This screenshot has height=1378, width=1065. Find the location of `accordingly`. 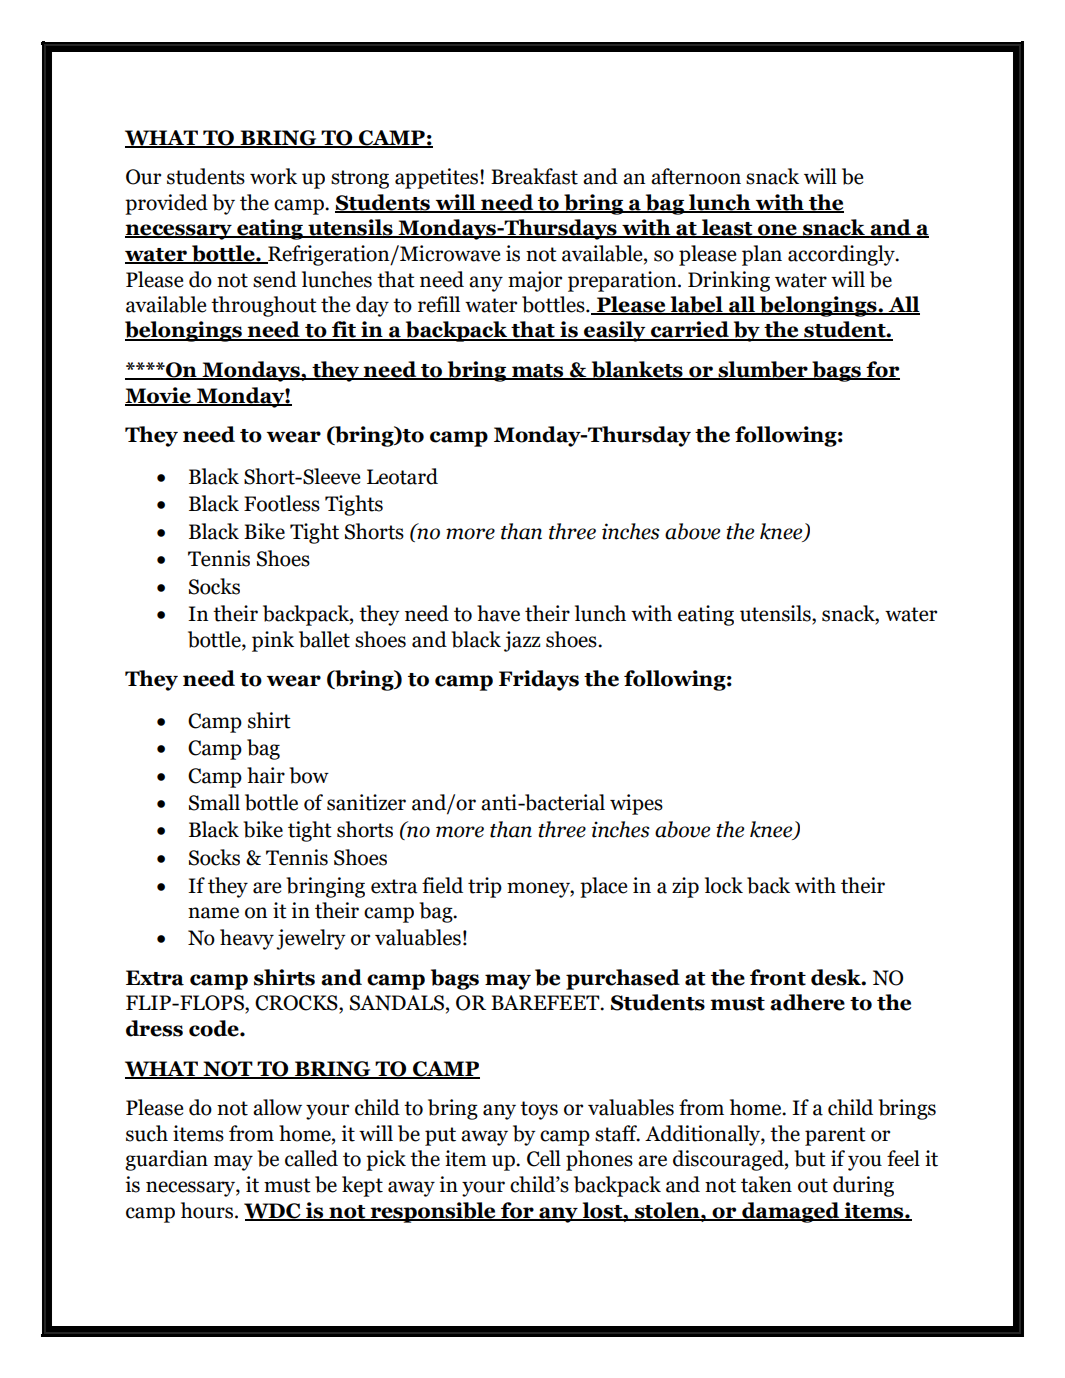

accordingly is located at coordinates (842, 255).
